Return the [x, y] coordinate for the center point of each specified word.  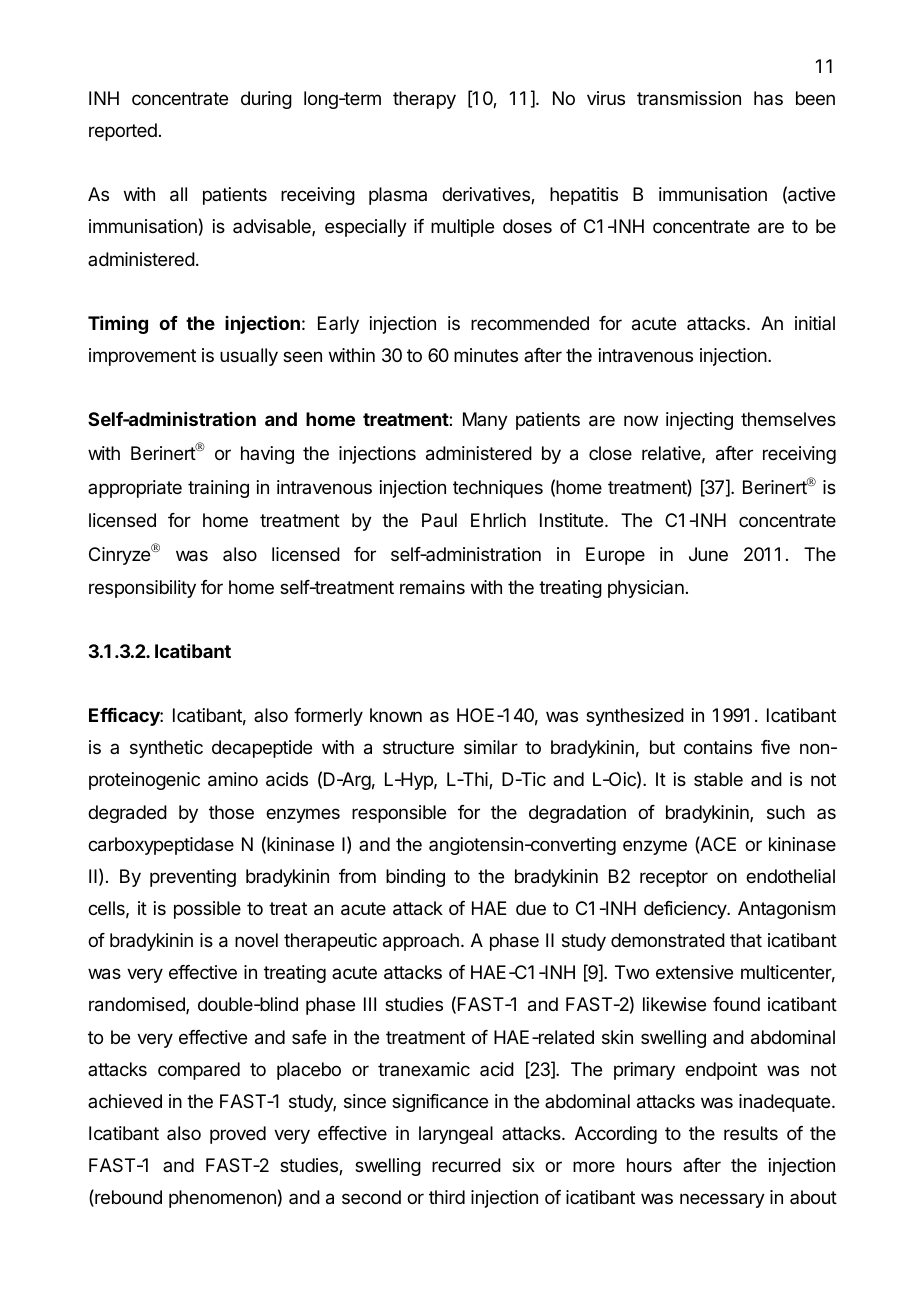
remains [432, 587]
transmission [689, 98]
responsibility [142, 589]
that [746, 940]
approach [421, 942]
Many [485, 421]
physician [646, 589]
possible [207, 910]
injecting [699, 421]
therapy [424, 100]
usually [249, 357]
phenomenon [222, 1199]
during [266, 100]
